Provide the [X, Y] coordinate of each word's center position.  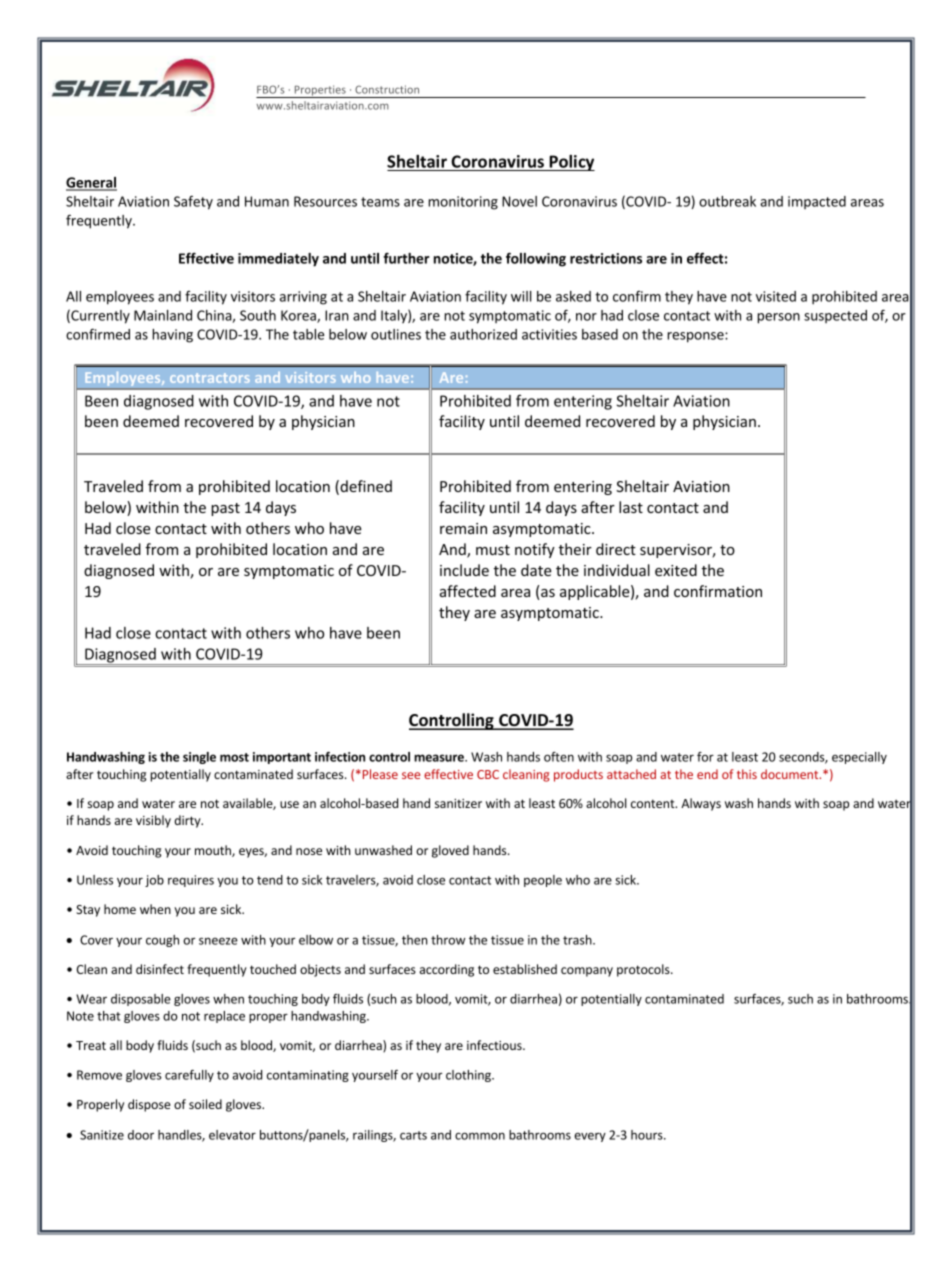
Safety [193, 203]
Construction [387, 89]
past [225, 509]
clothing [469, 1076]
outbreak [727, 201]
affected [468, 591]
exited [676, 570]
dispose [149, 1105]
